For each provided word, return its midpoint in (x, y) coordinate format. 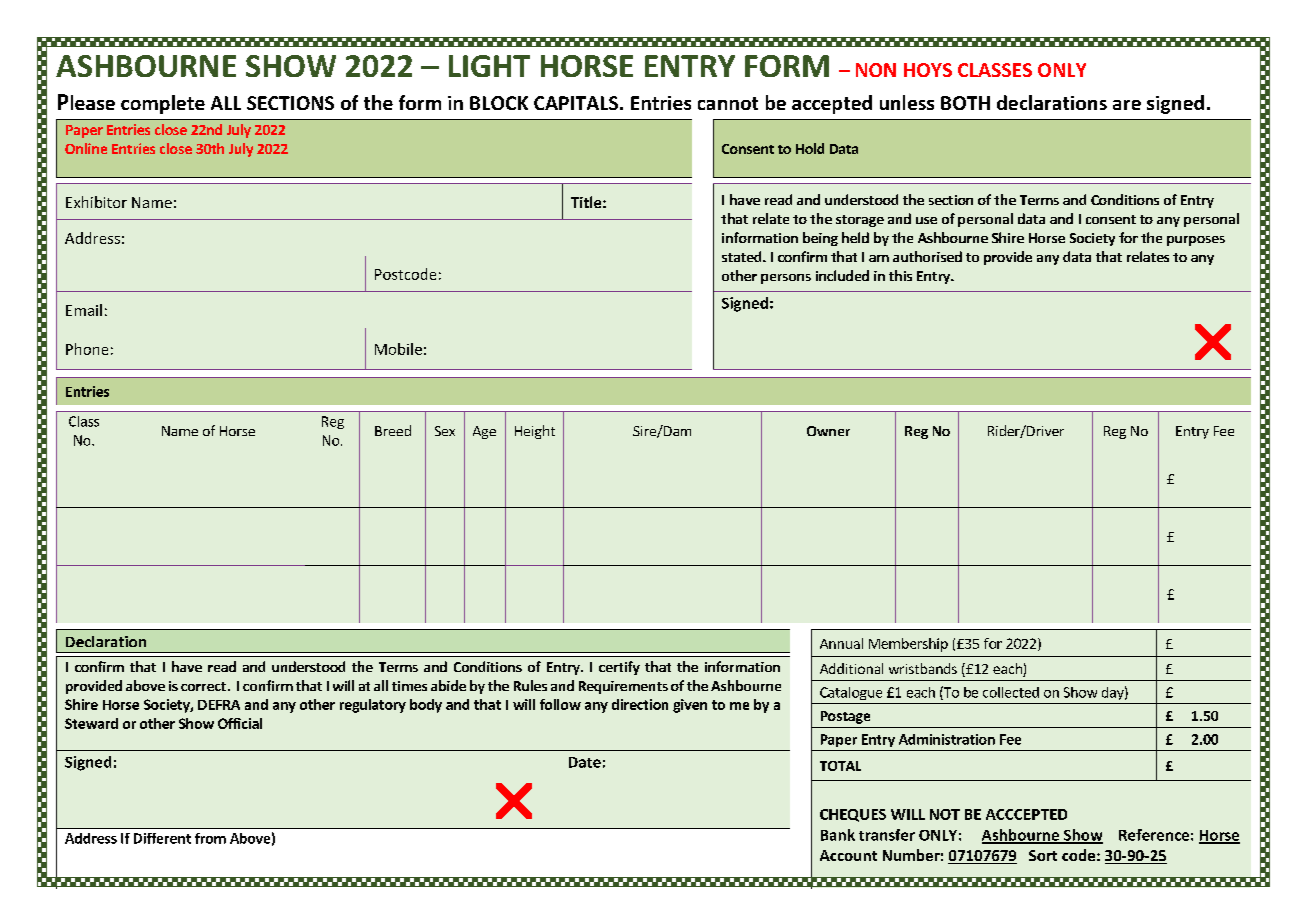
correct (203, 686)
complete (163, 104)
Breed (393, 430)
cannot (728, 103)
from (210, 838)
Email (84, 310)
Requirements (623, 687)
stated (743, 256)
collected (1011, 692)
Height (535, 432)
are (1127, 105)
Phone (87, 349)
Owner (828, 431)
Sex (445, 431)
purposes (1196, 241)
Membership (908, 645)
